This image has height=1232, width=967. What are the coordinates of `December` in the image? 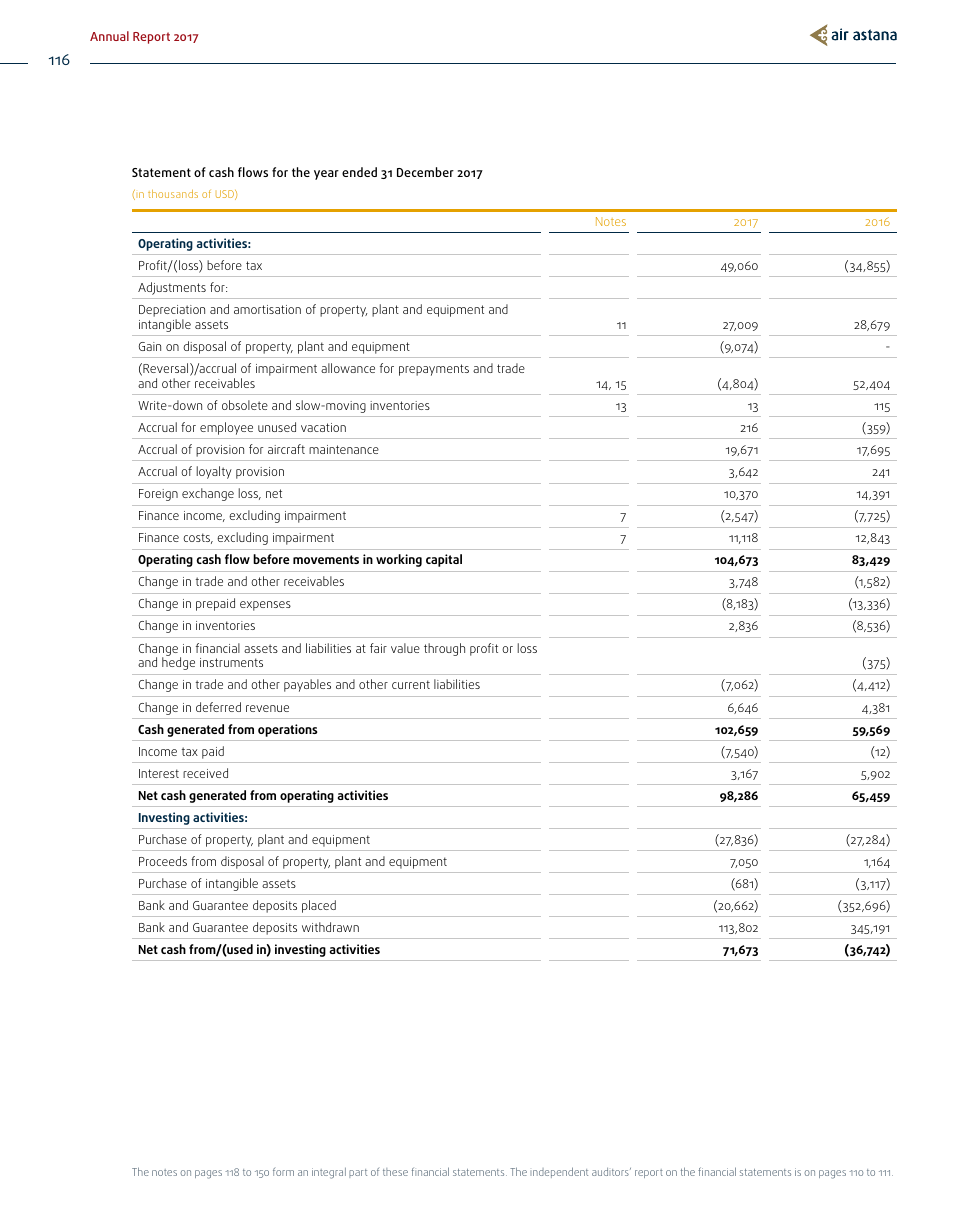 It's located at (425, 172).
